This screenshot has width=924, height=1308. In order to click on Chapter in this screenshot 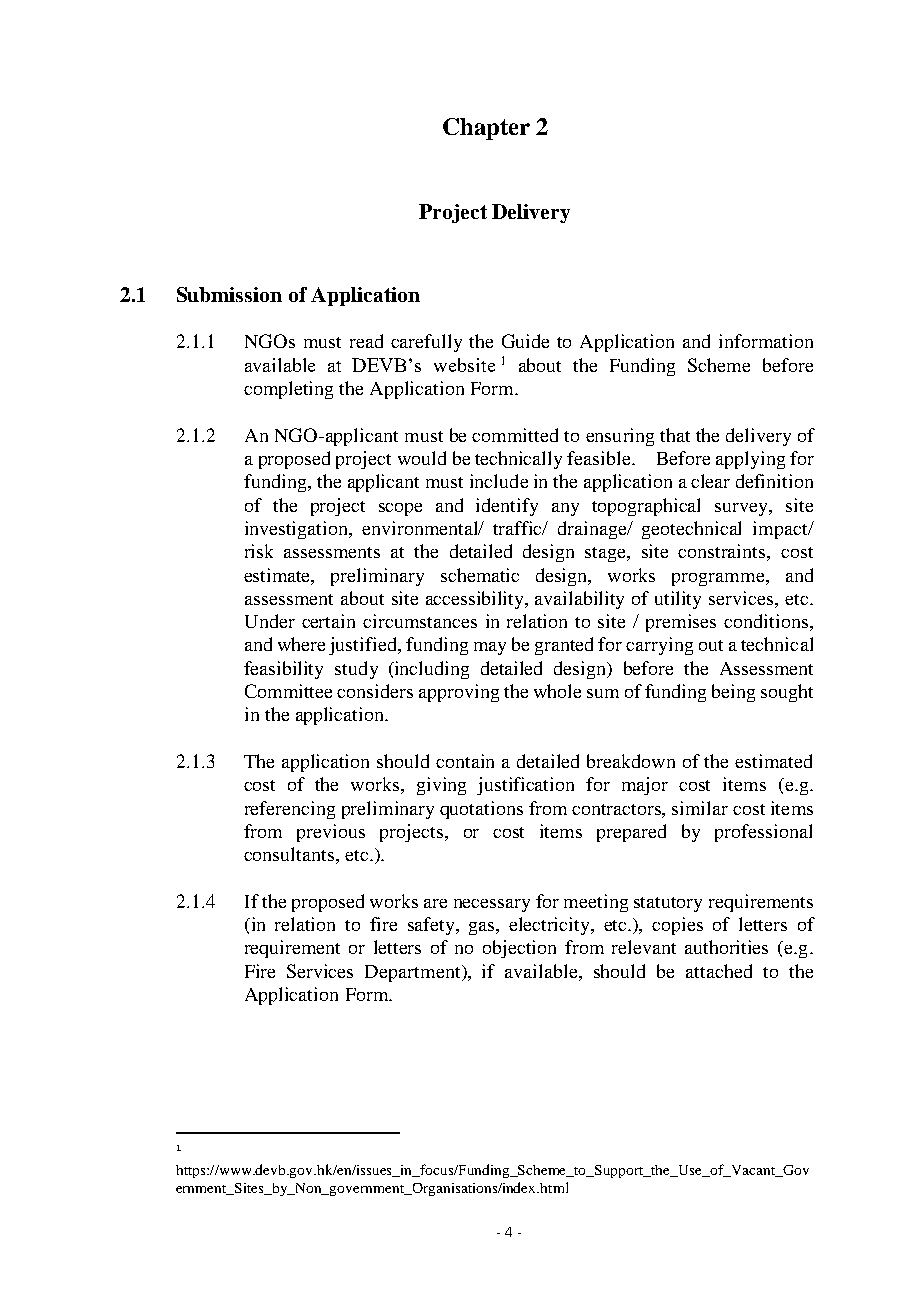, I will do `click(486, 129)`.
